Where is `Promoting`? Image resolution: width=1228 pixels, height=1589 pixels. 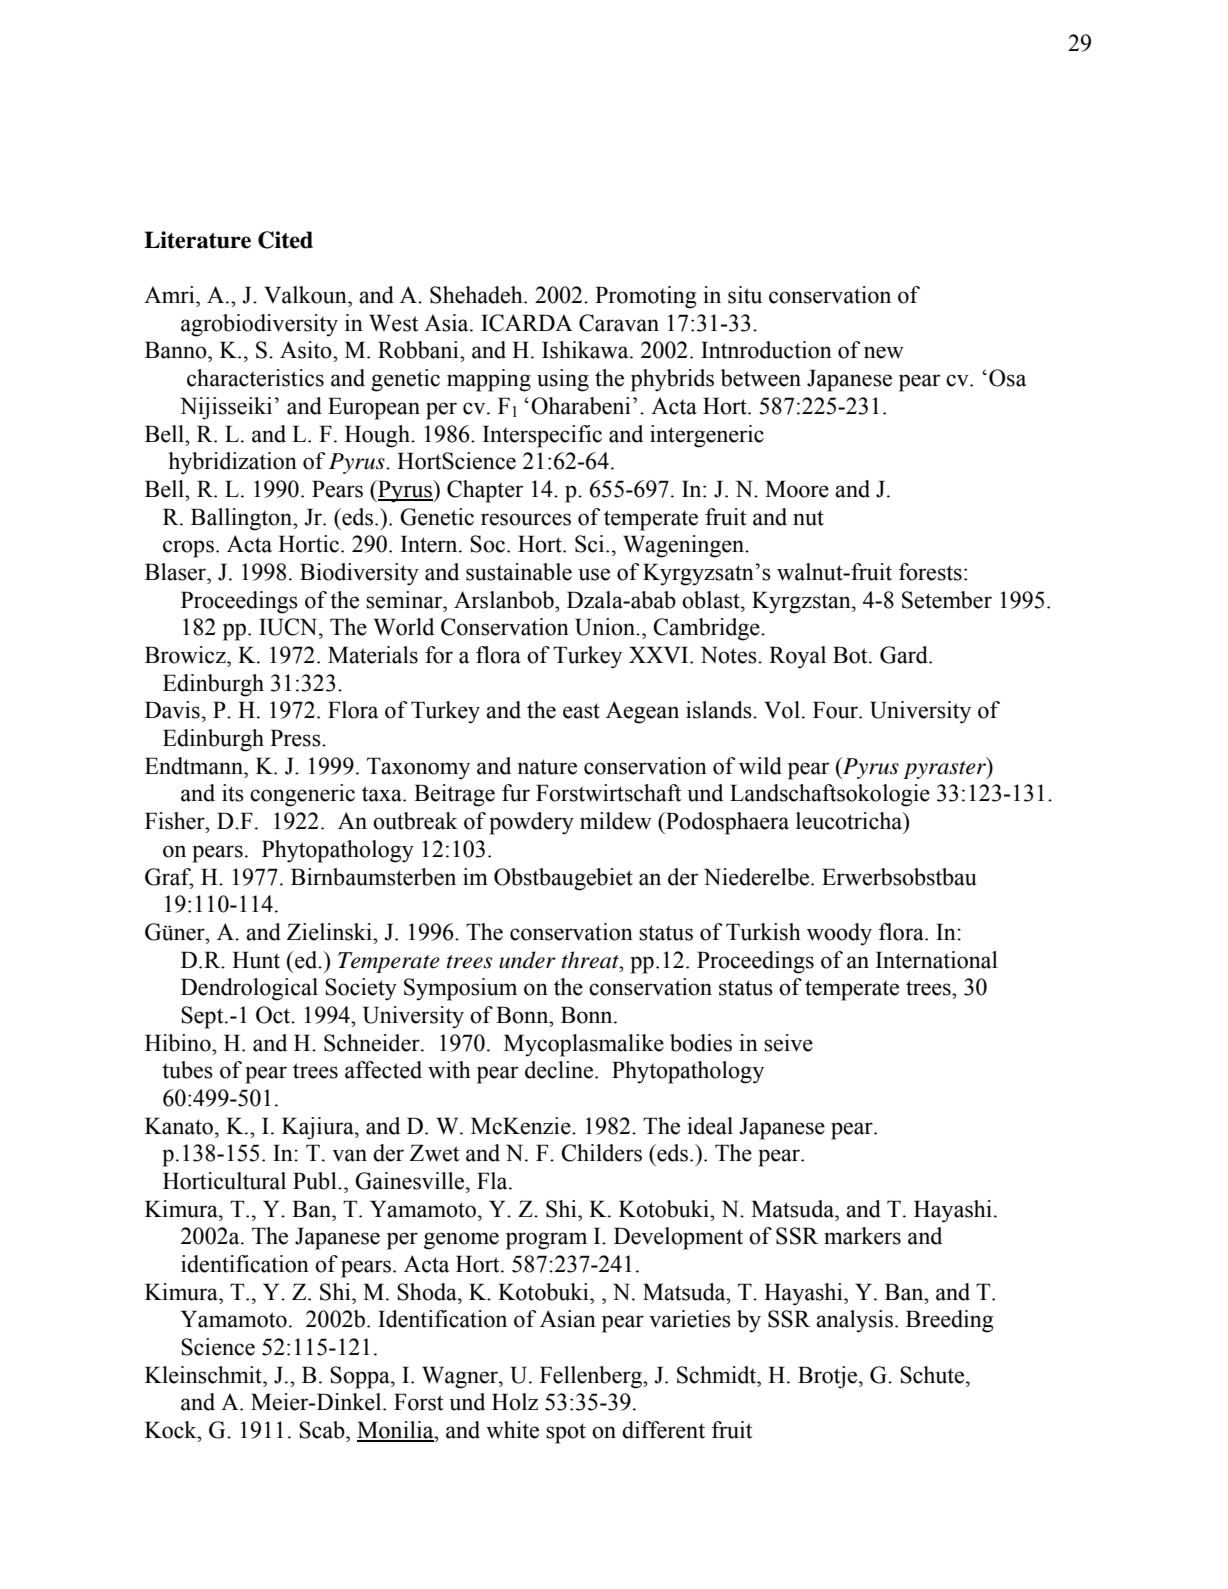 Promoting is located at coordinates (646, 297).
